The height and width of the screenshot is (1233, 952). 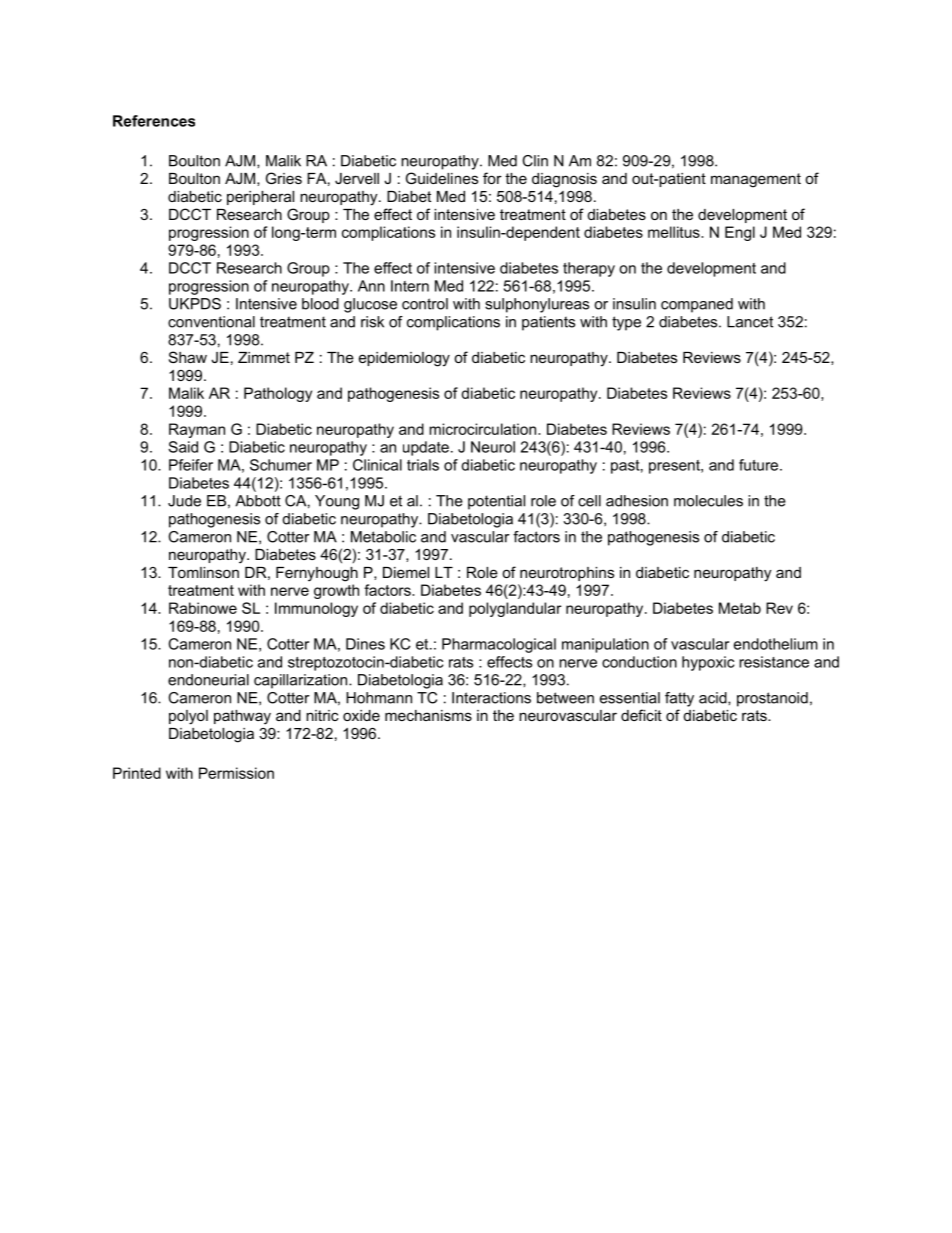 What do you see at coordinates (425, 304) in the screenshot?
I see `control` at bounding box center [425, 304].
